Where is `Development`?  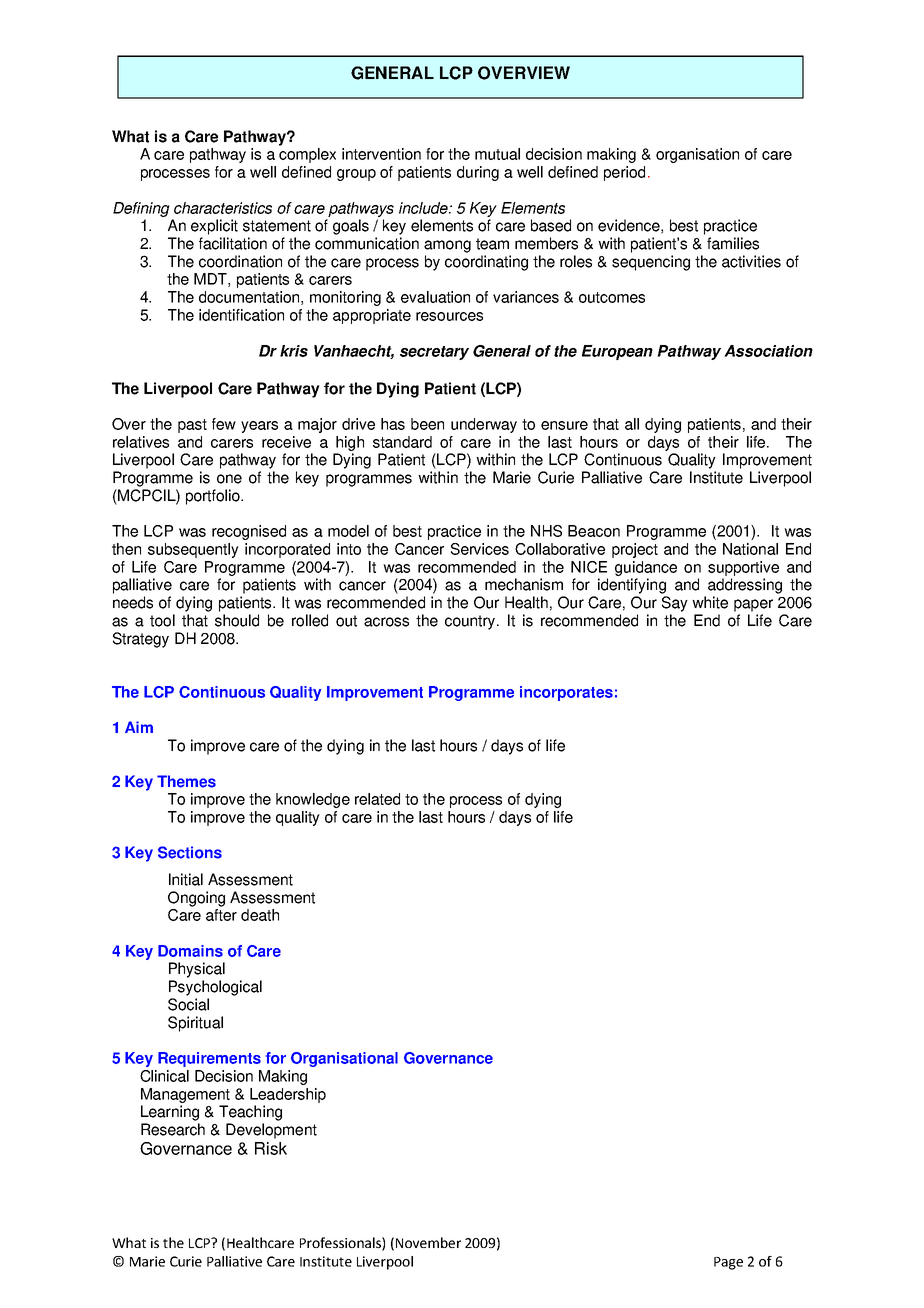 Development is located at coordinates (271, 1131).
